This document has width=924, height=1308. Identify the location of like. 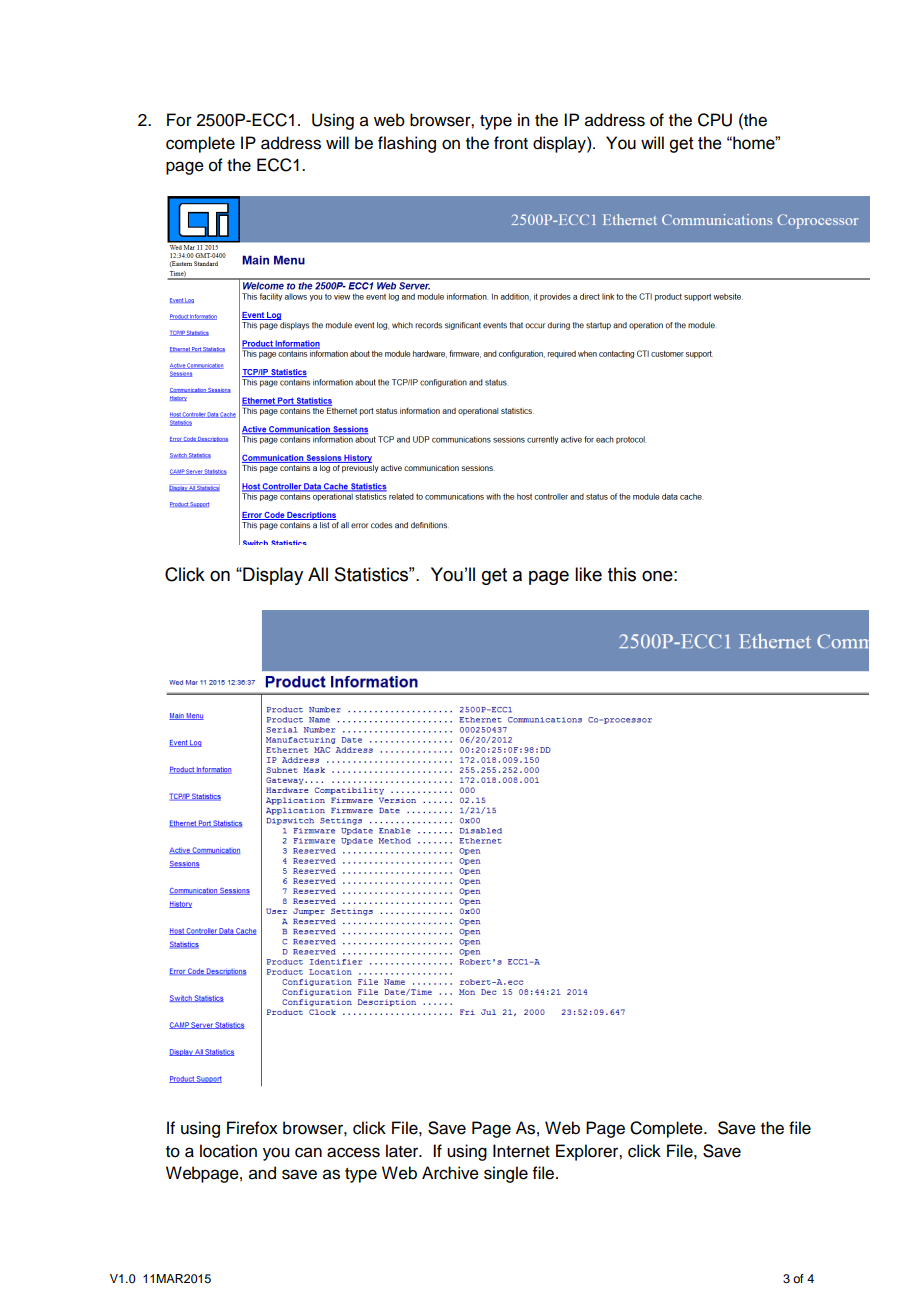
(588, 574).
